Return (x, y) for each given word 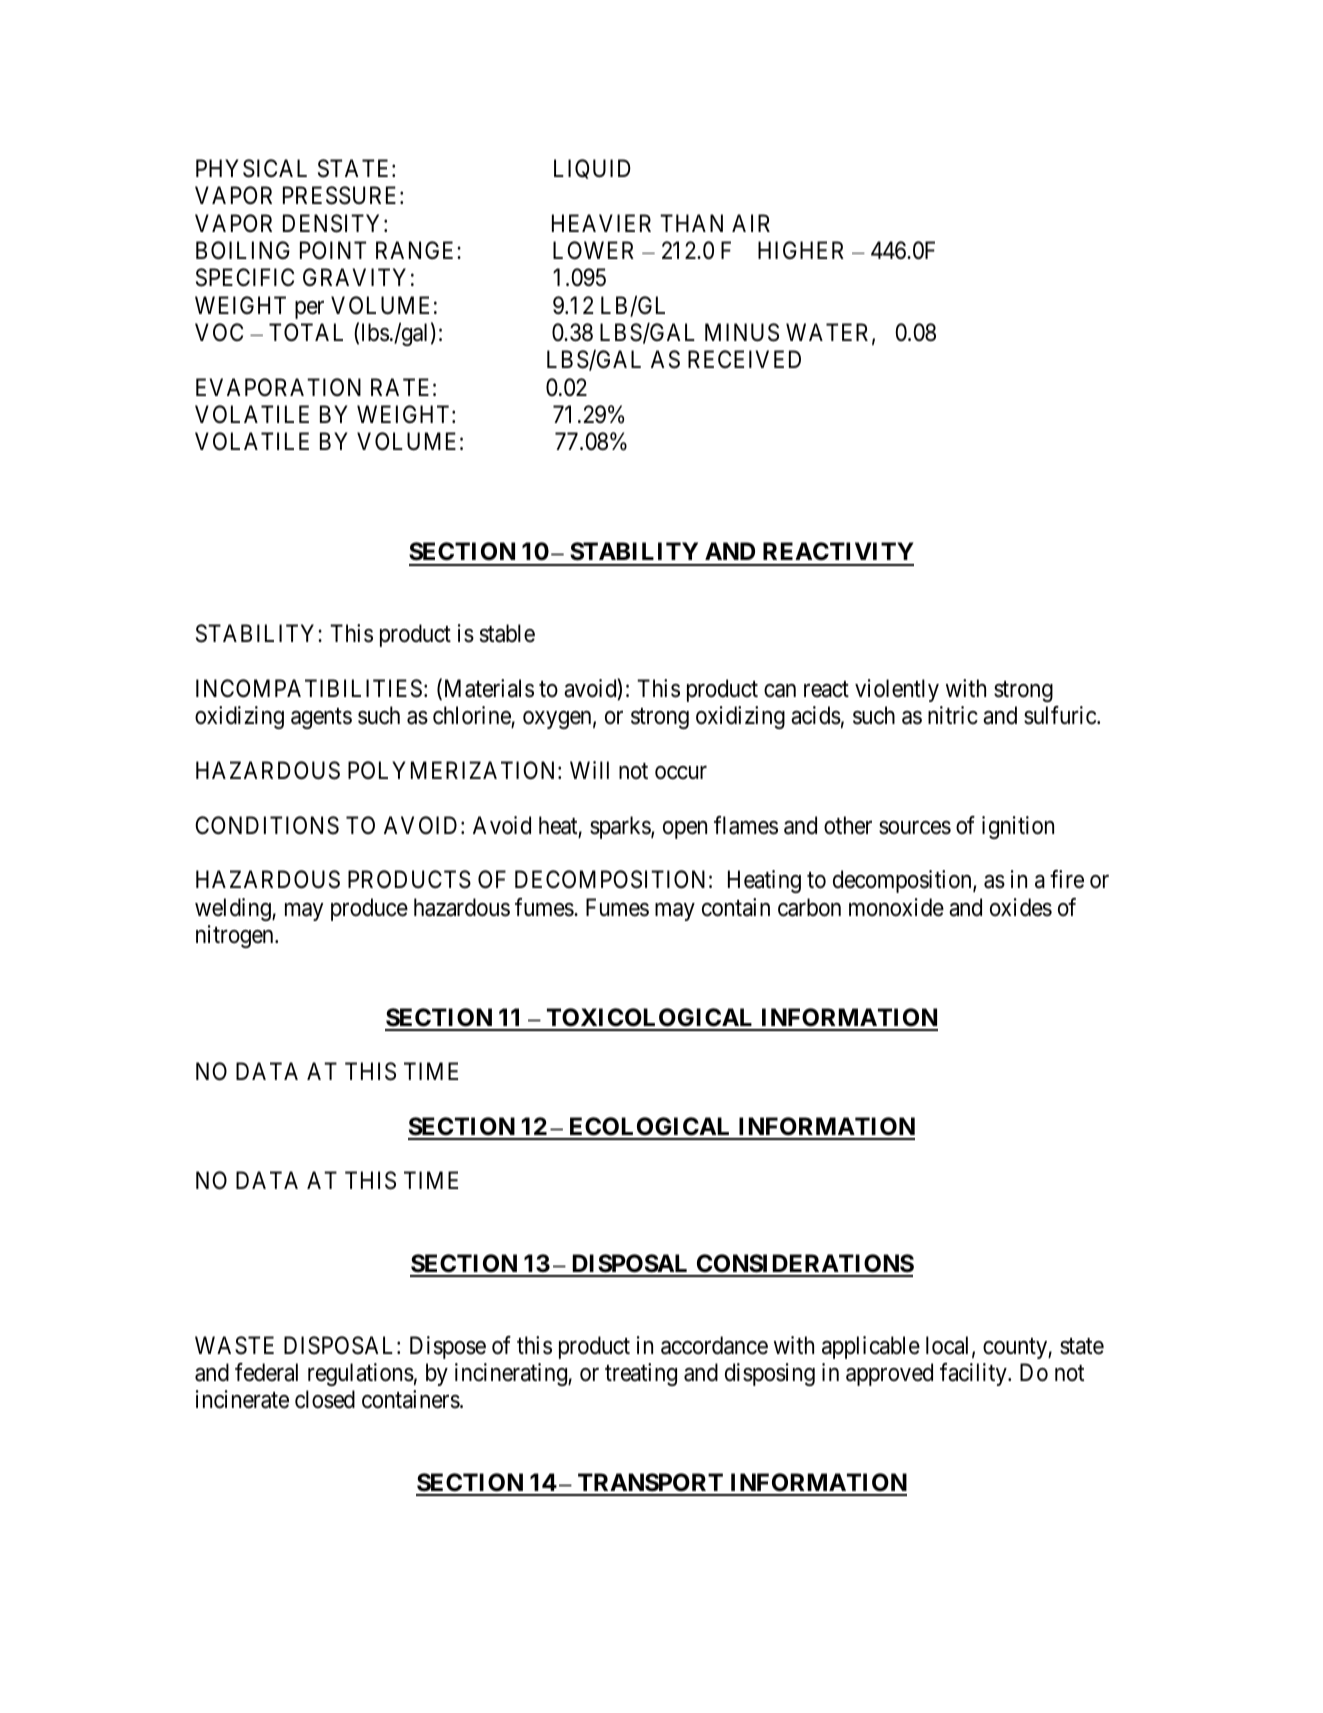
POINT (333, 250)
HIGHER (801, 250)
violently (897, 690)
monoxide (896, 907)
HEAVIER (601, 223)
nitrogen (236, 936)
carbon (809, 907)
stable (507, 633)
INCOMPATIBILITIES (309, 688)
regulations (361, 1374)
